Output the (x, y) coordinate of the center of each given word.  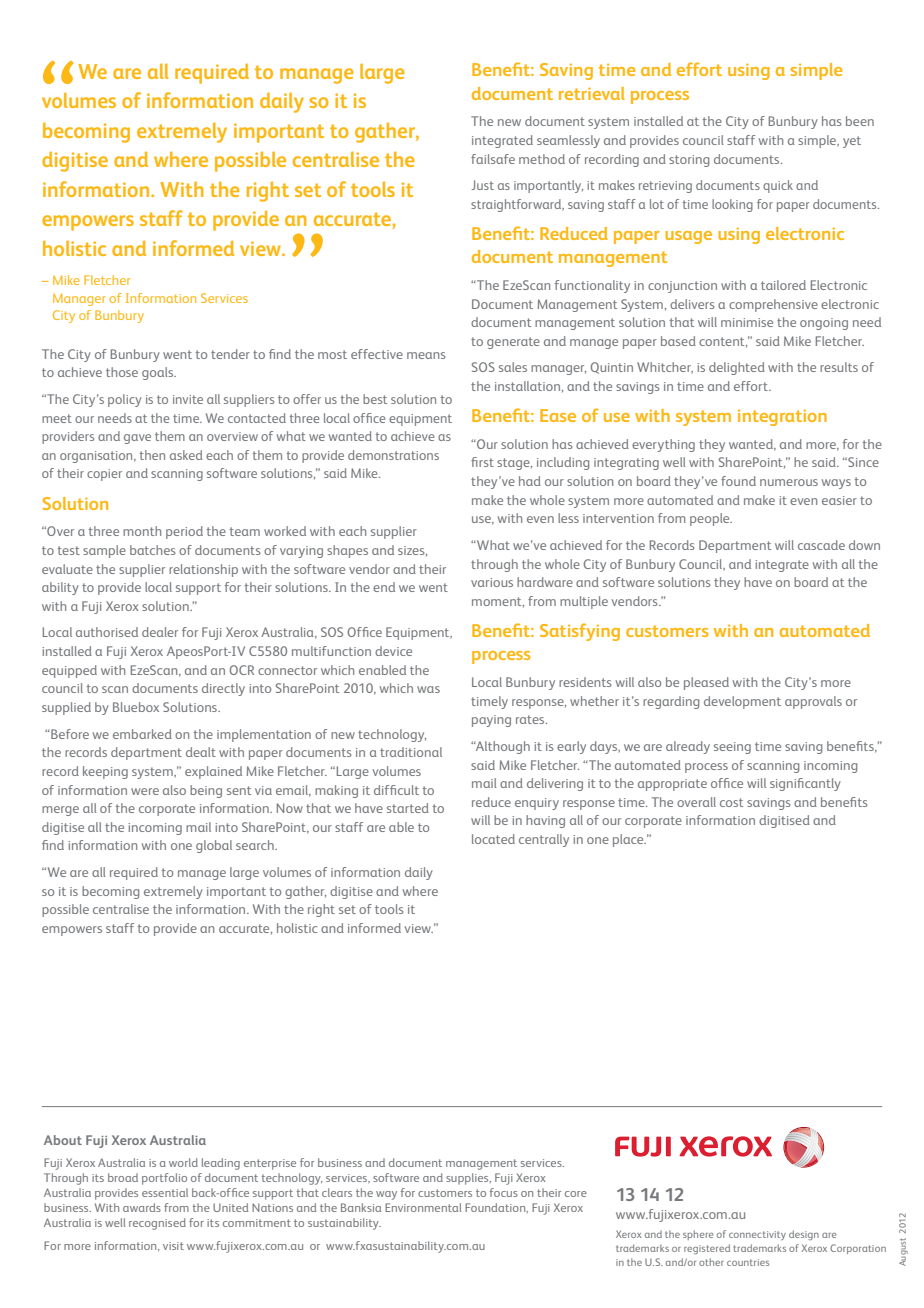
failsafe (493, 159)
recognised (157, 1224)
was (428, 689)
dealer (160, 632)
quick (778, 186)
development (742, 702)
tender (230, 354)
